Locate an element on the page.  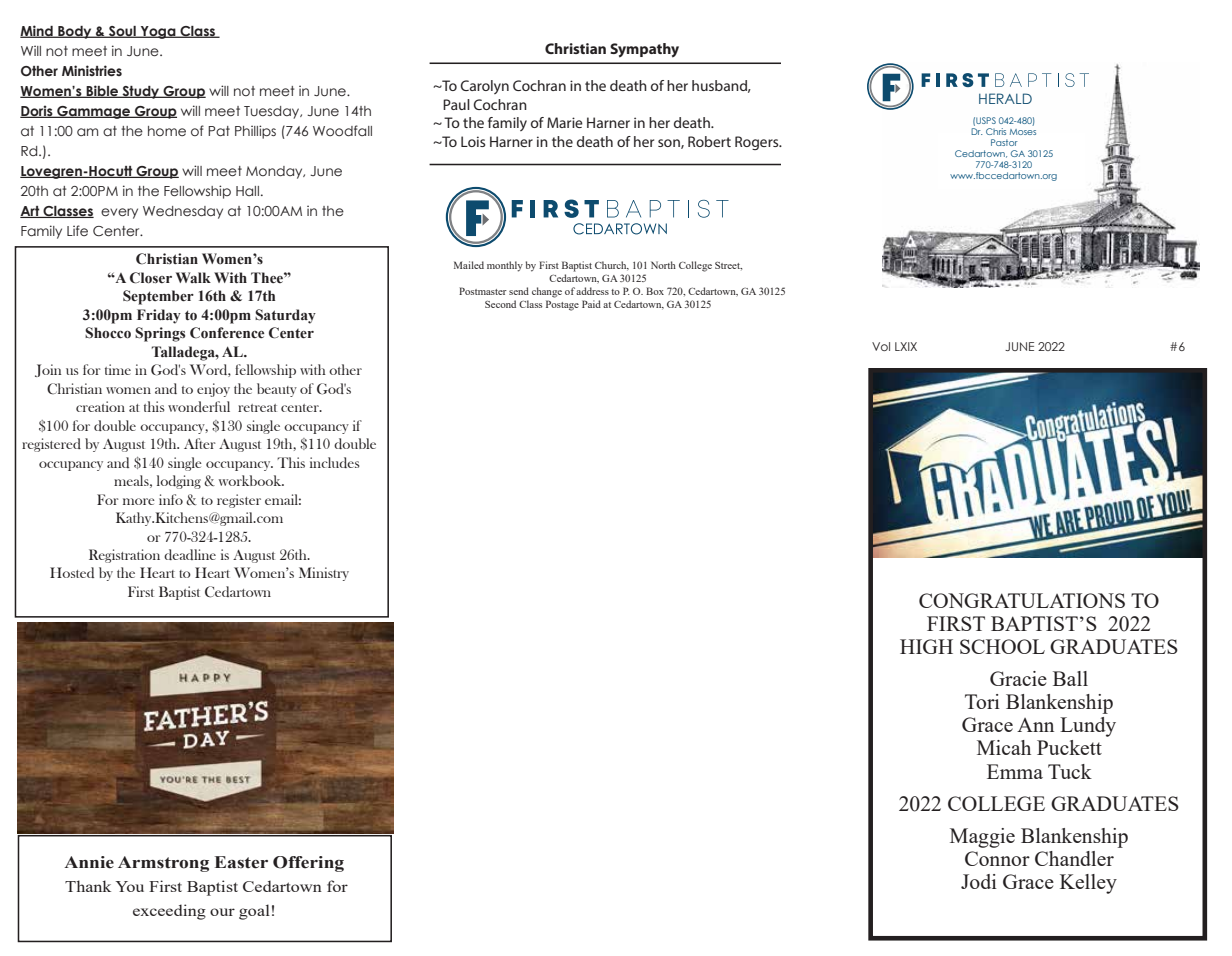
Vol is located at coordinates (881, 346).
